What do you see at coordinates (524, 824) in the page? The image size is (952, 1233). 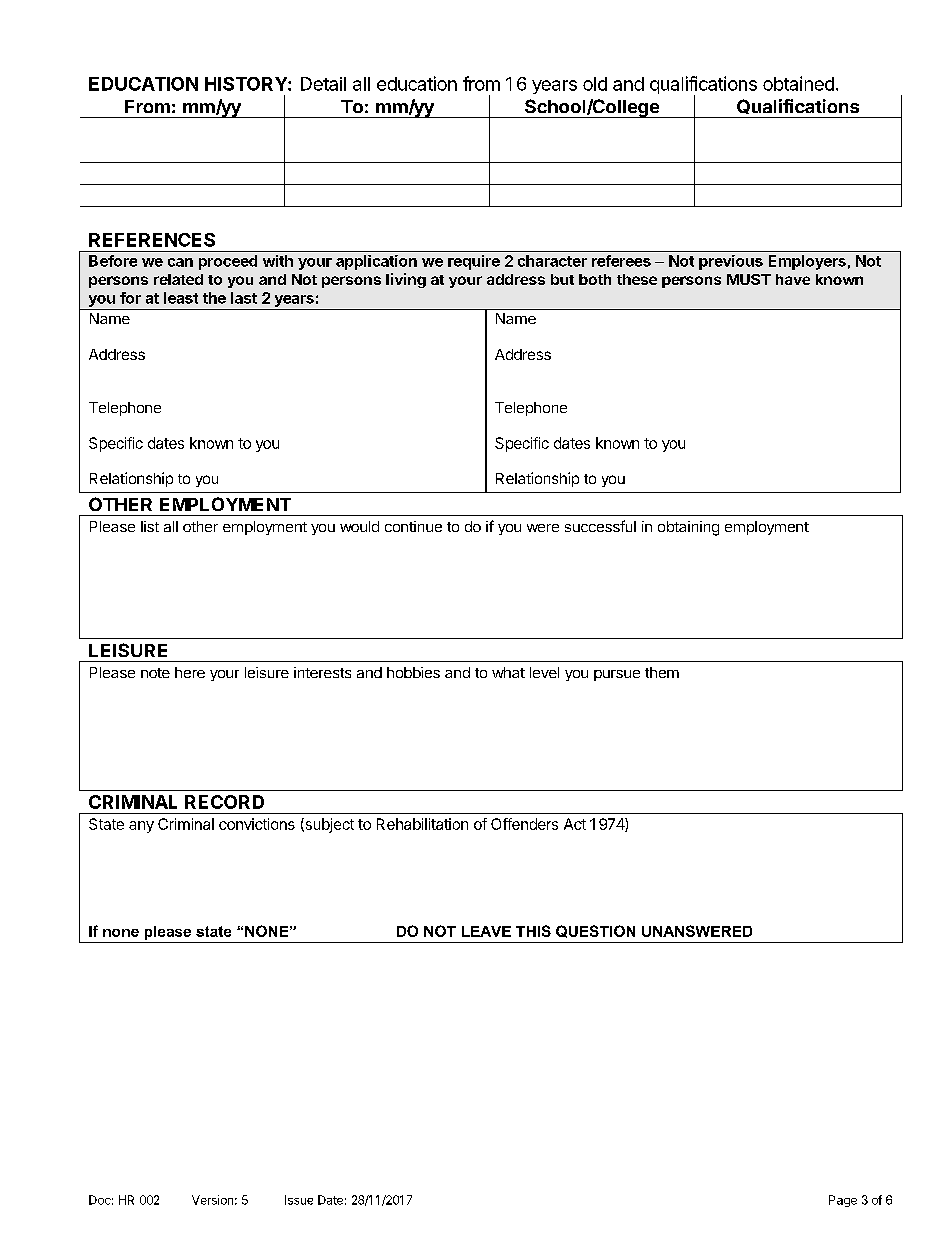 I see `Offenders` at bounding box center [524, 824].
